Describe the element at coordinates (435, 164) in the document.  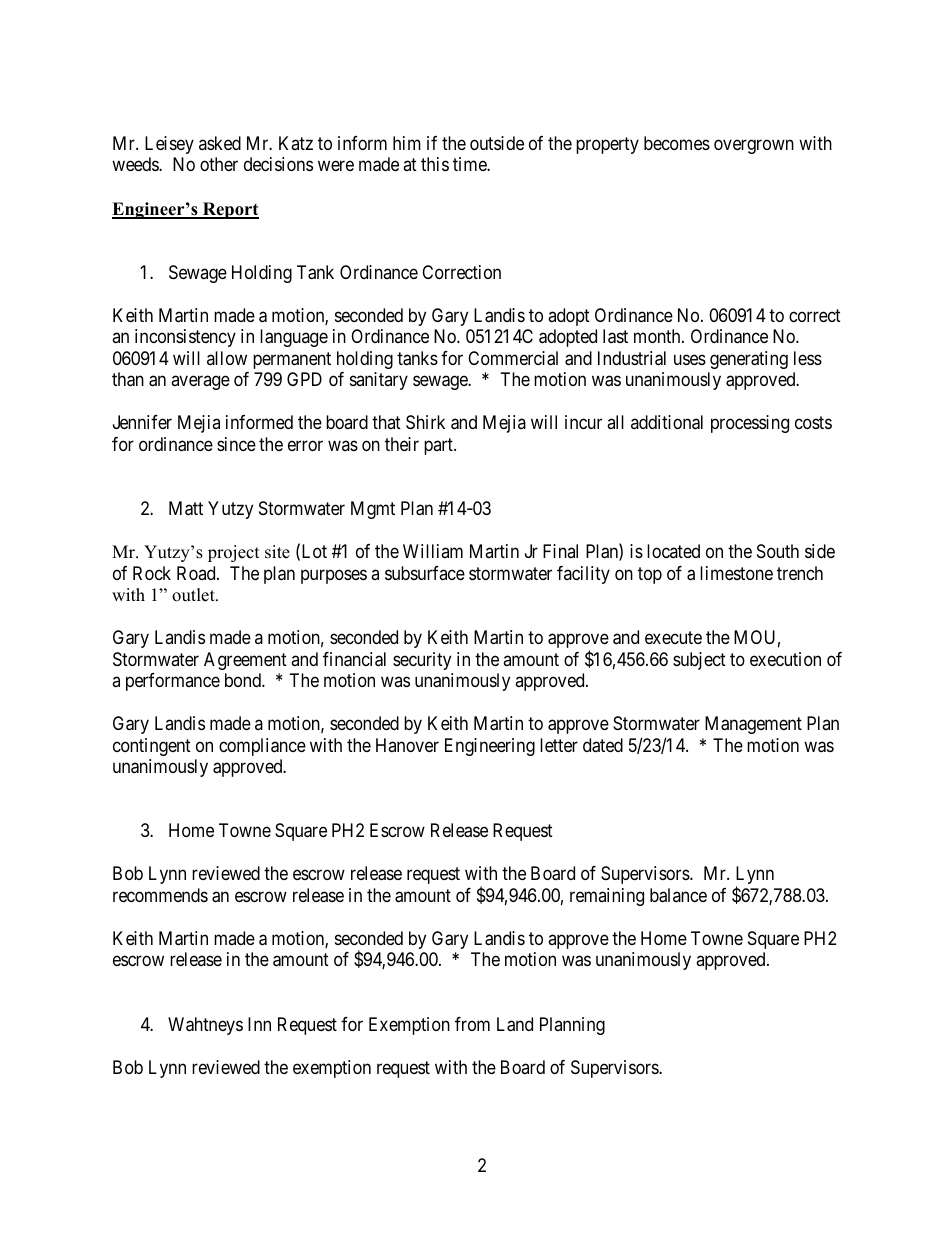
I see `this` at that location.
